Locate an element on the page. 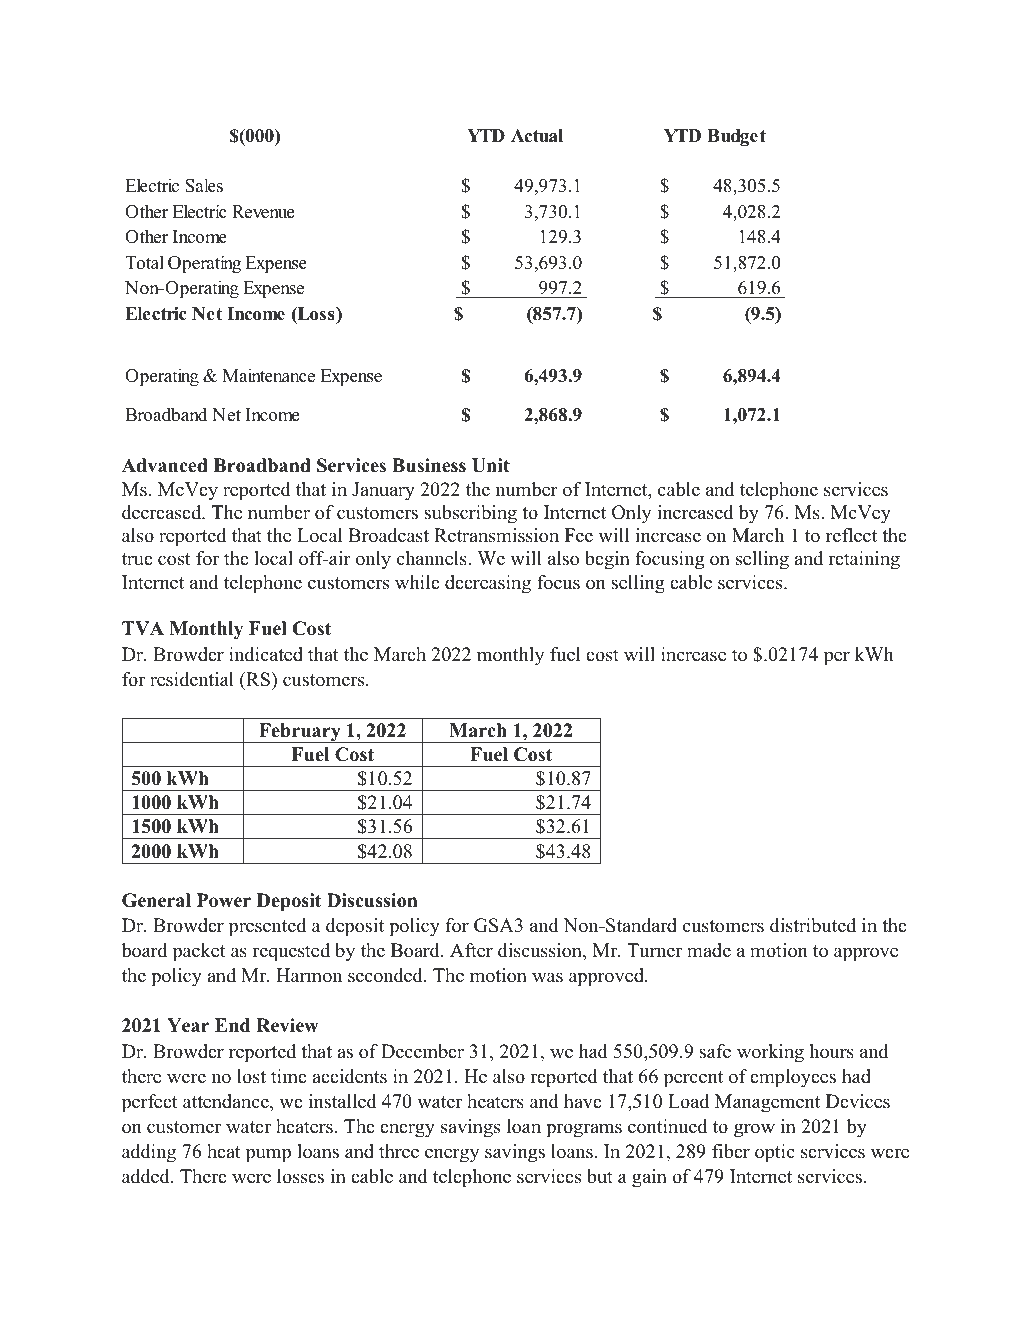 This document has height=1337, width=1033. optic is located at coordinates (775, 1153).
